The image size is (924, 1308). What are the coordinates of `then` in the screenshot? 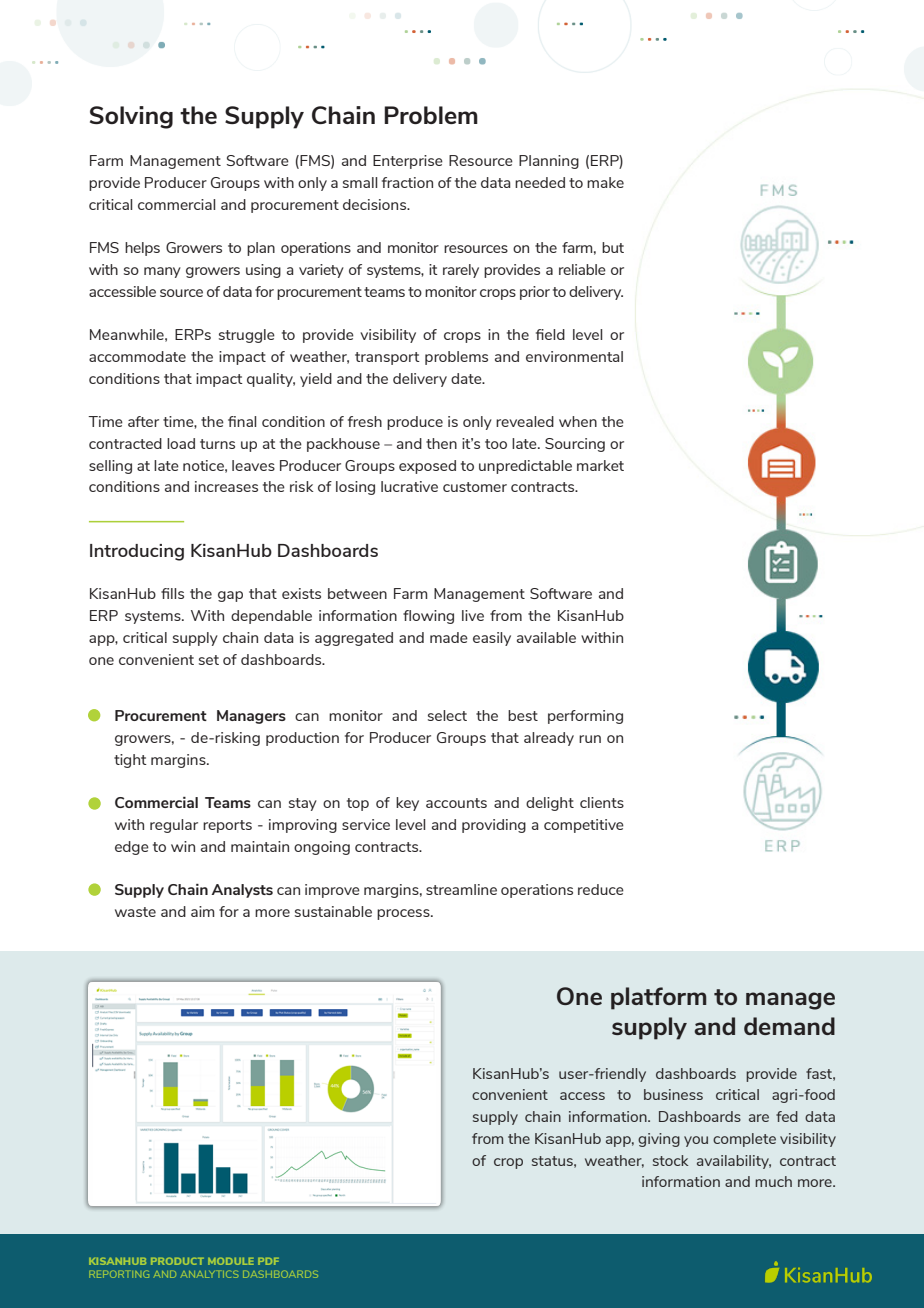 It's located at (441, 443).
